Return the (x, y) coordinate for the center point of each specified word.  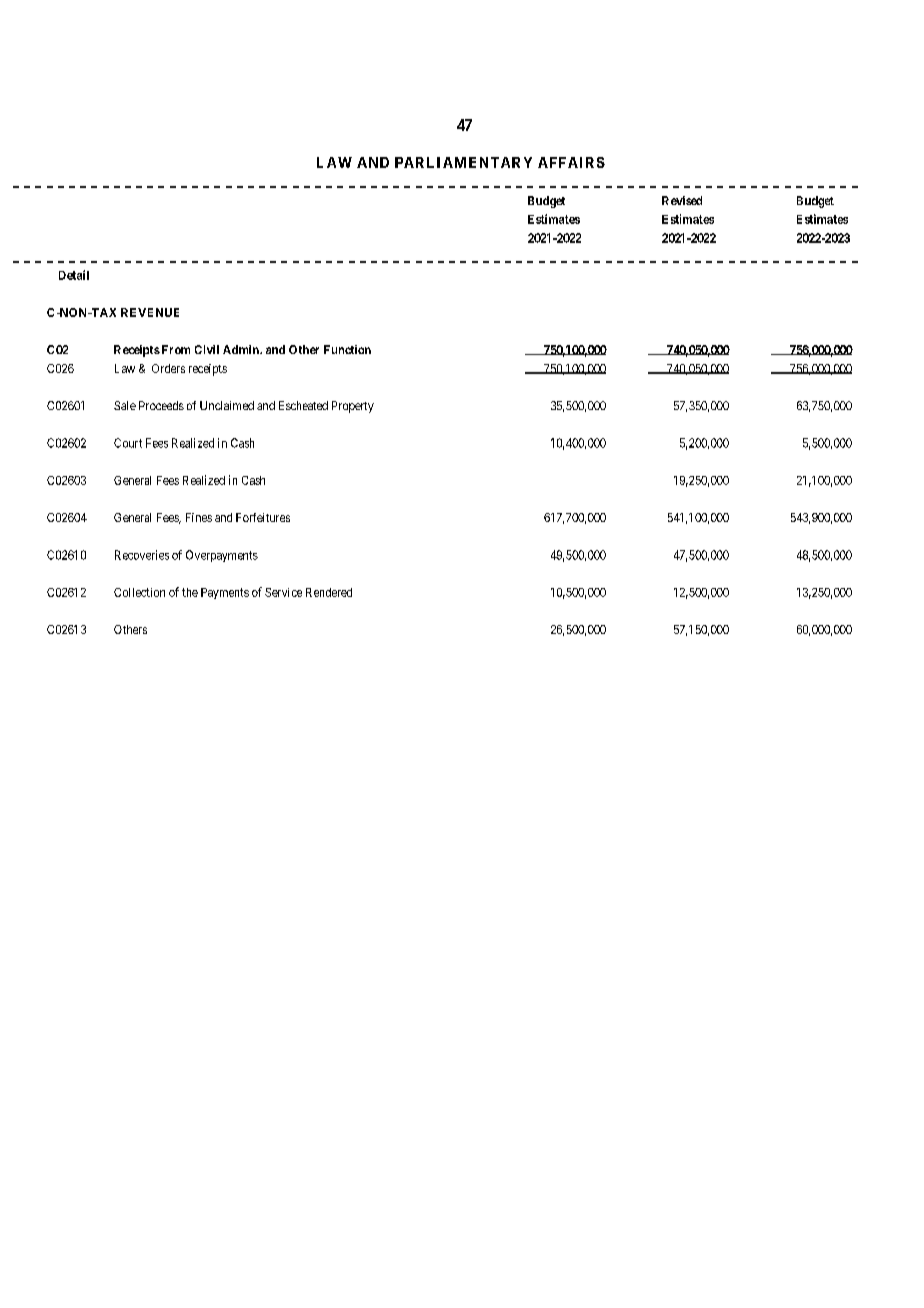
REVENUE (150, 312)
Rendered (329, 592)
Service (283, 592)
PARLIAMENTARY (463, 162)
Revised (682, 200)
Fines (199, 517)
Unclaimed (227, 405)
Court (128, 443)
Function (347, 349)
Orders (168, 368)
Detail (74, 275)
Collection (139, 592)
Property (353, 407)
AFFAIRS (571, 162)
